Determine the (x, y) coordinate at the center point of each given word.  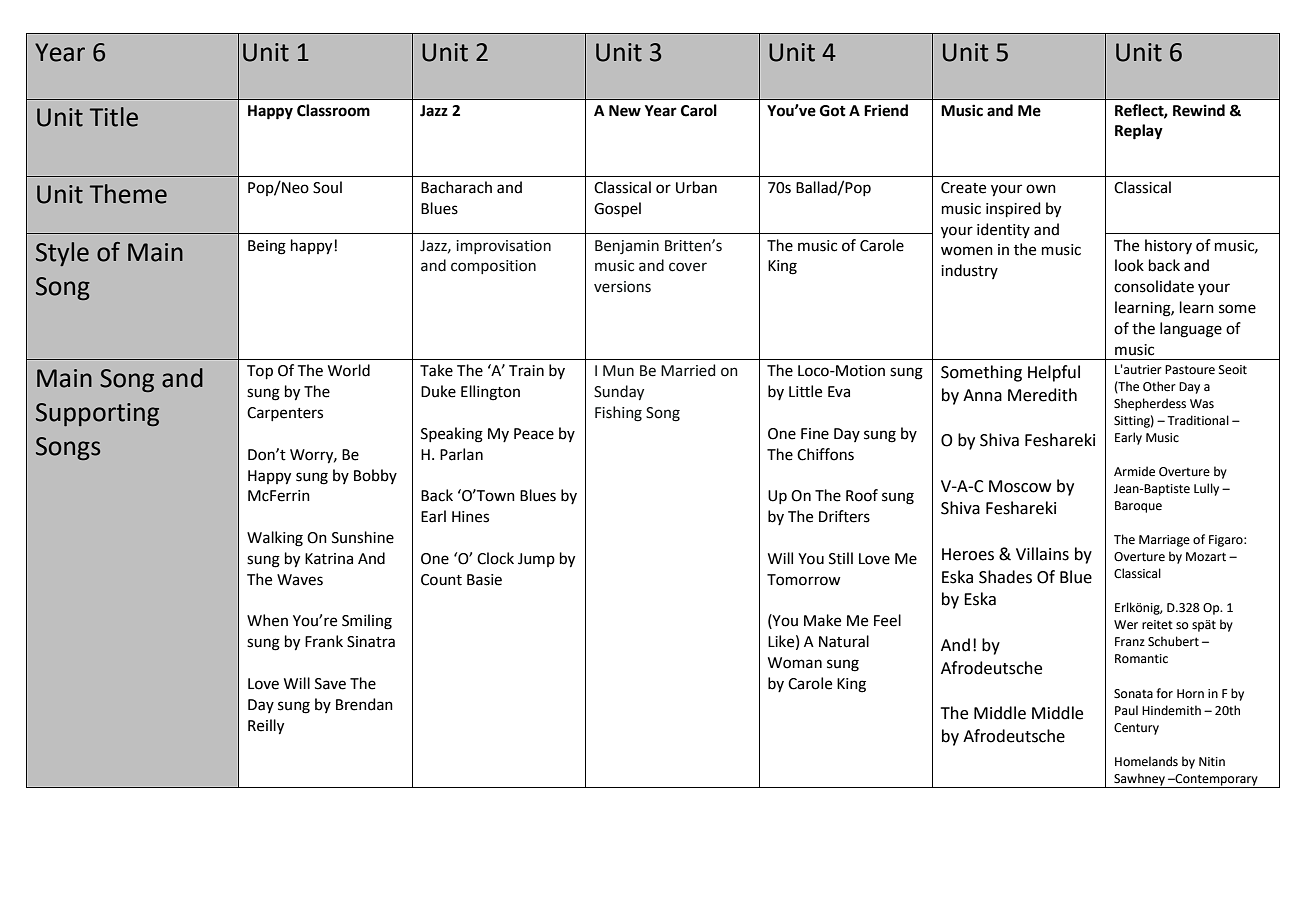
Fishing (618, 414)
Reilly (266, 727)
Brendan (364, 704)
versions (622, 287)
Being (267, 247)
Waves (300, 580)
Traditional (1198, 420)
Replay (1139, 132)
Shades (1005, 577)
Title (114, 117)
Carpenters (285, 414)
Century (1136, 729)
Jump (536, 560)
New (625, 111)
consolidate (1154, 286)
